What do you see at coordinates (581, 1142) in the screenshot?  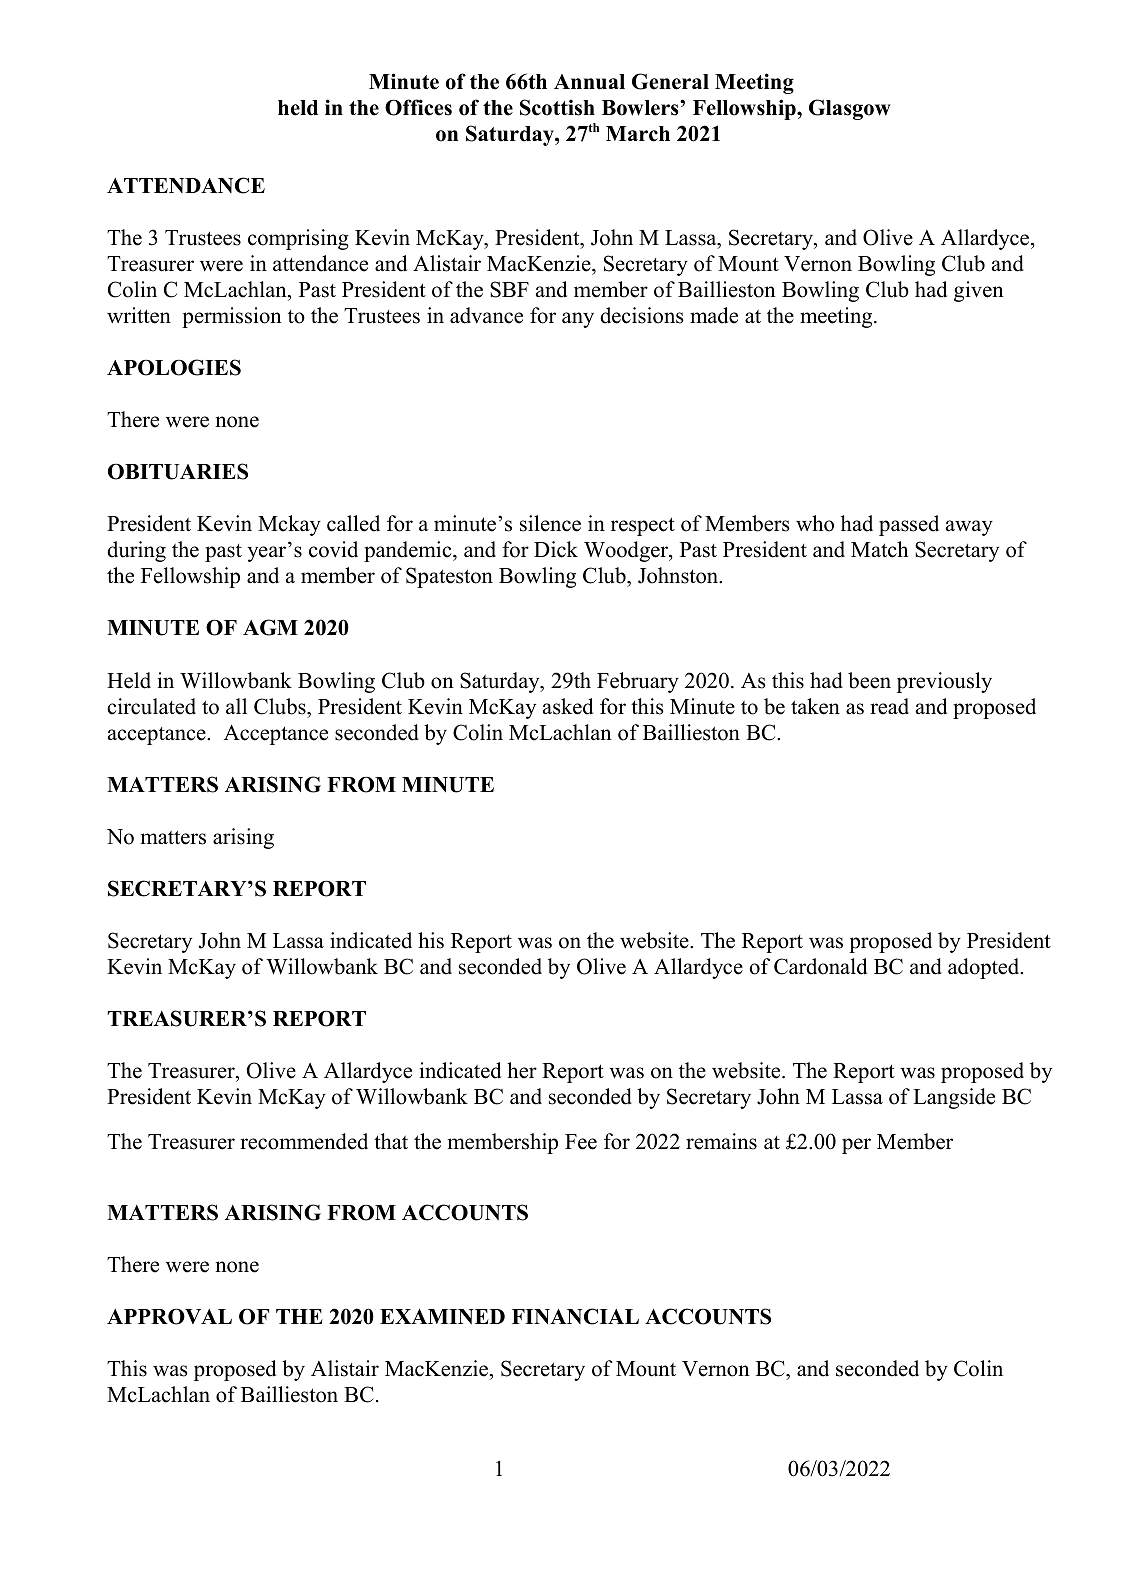 I see `Fee` at bounding box center [581, 1142].
